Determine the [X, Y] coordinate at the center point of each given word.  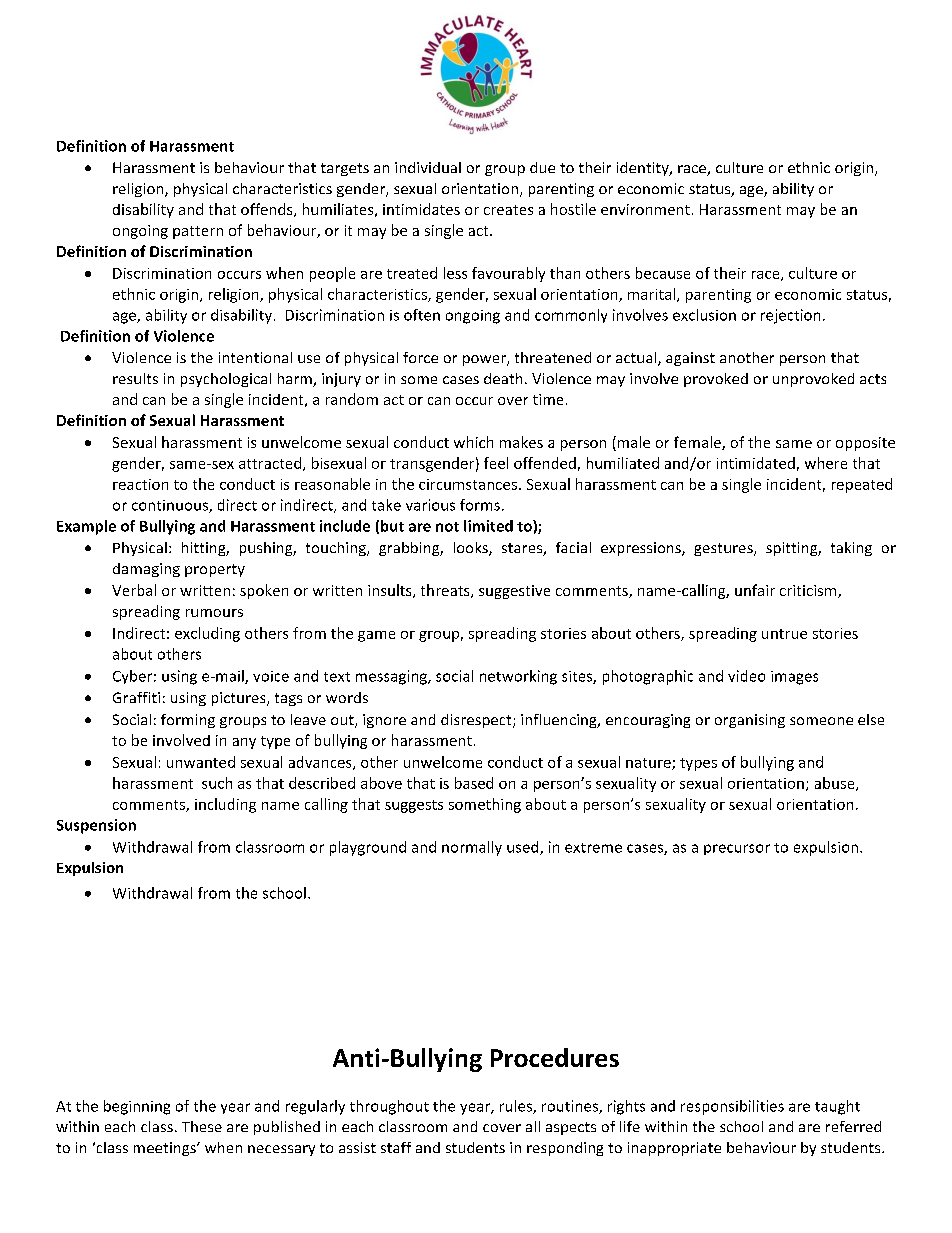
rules [517, 1107]
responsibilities [732, 1107]
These [202, 1126]
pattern [198, 232]
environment [645, 209]
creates [508, 210]
